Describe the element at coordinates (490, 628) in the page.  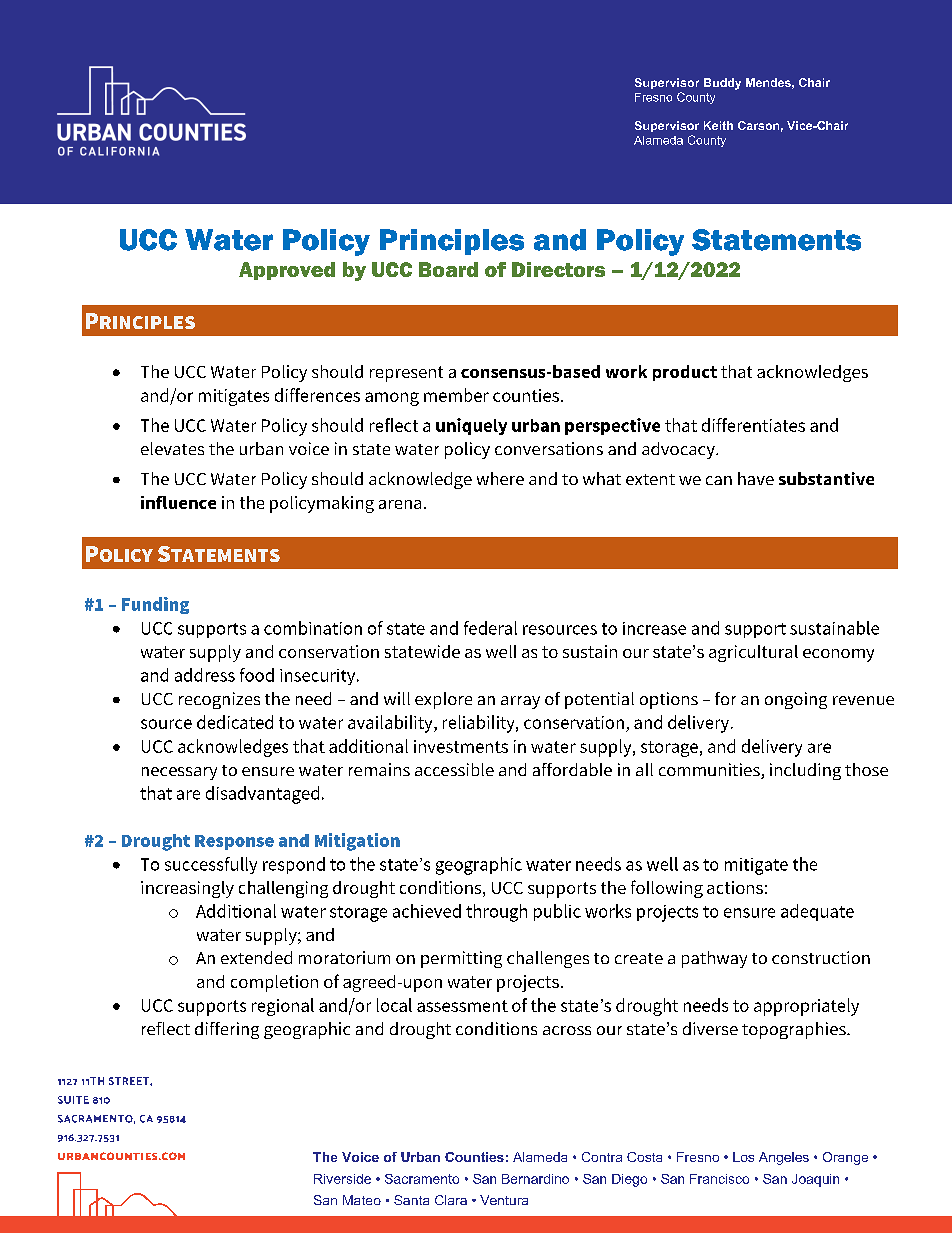
I see `federal` at that location.
